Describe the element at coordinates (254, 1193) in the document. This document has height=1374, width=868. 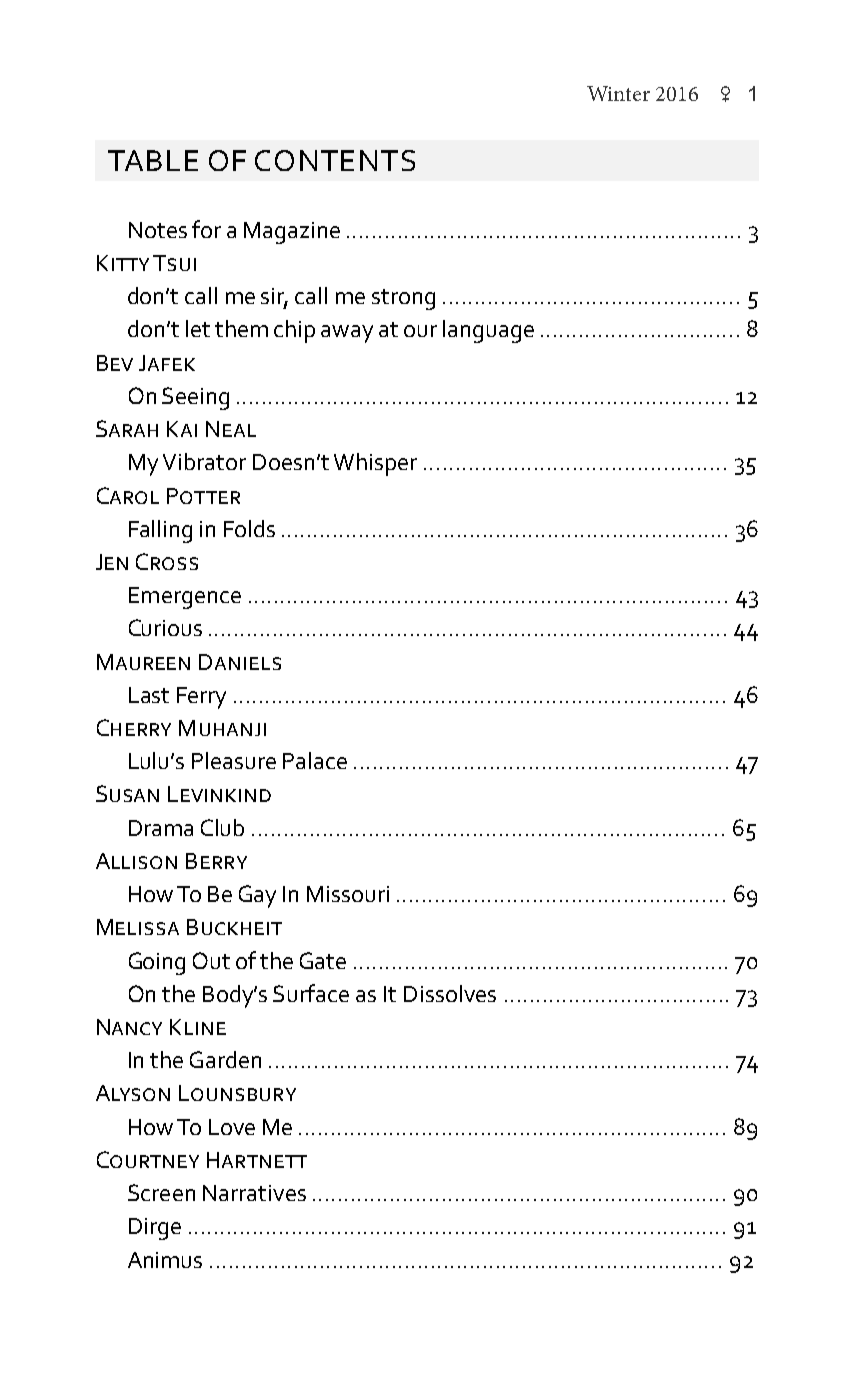
I see `Narratives` at that location.
